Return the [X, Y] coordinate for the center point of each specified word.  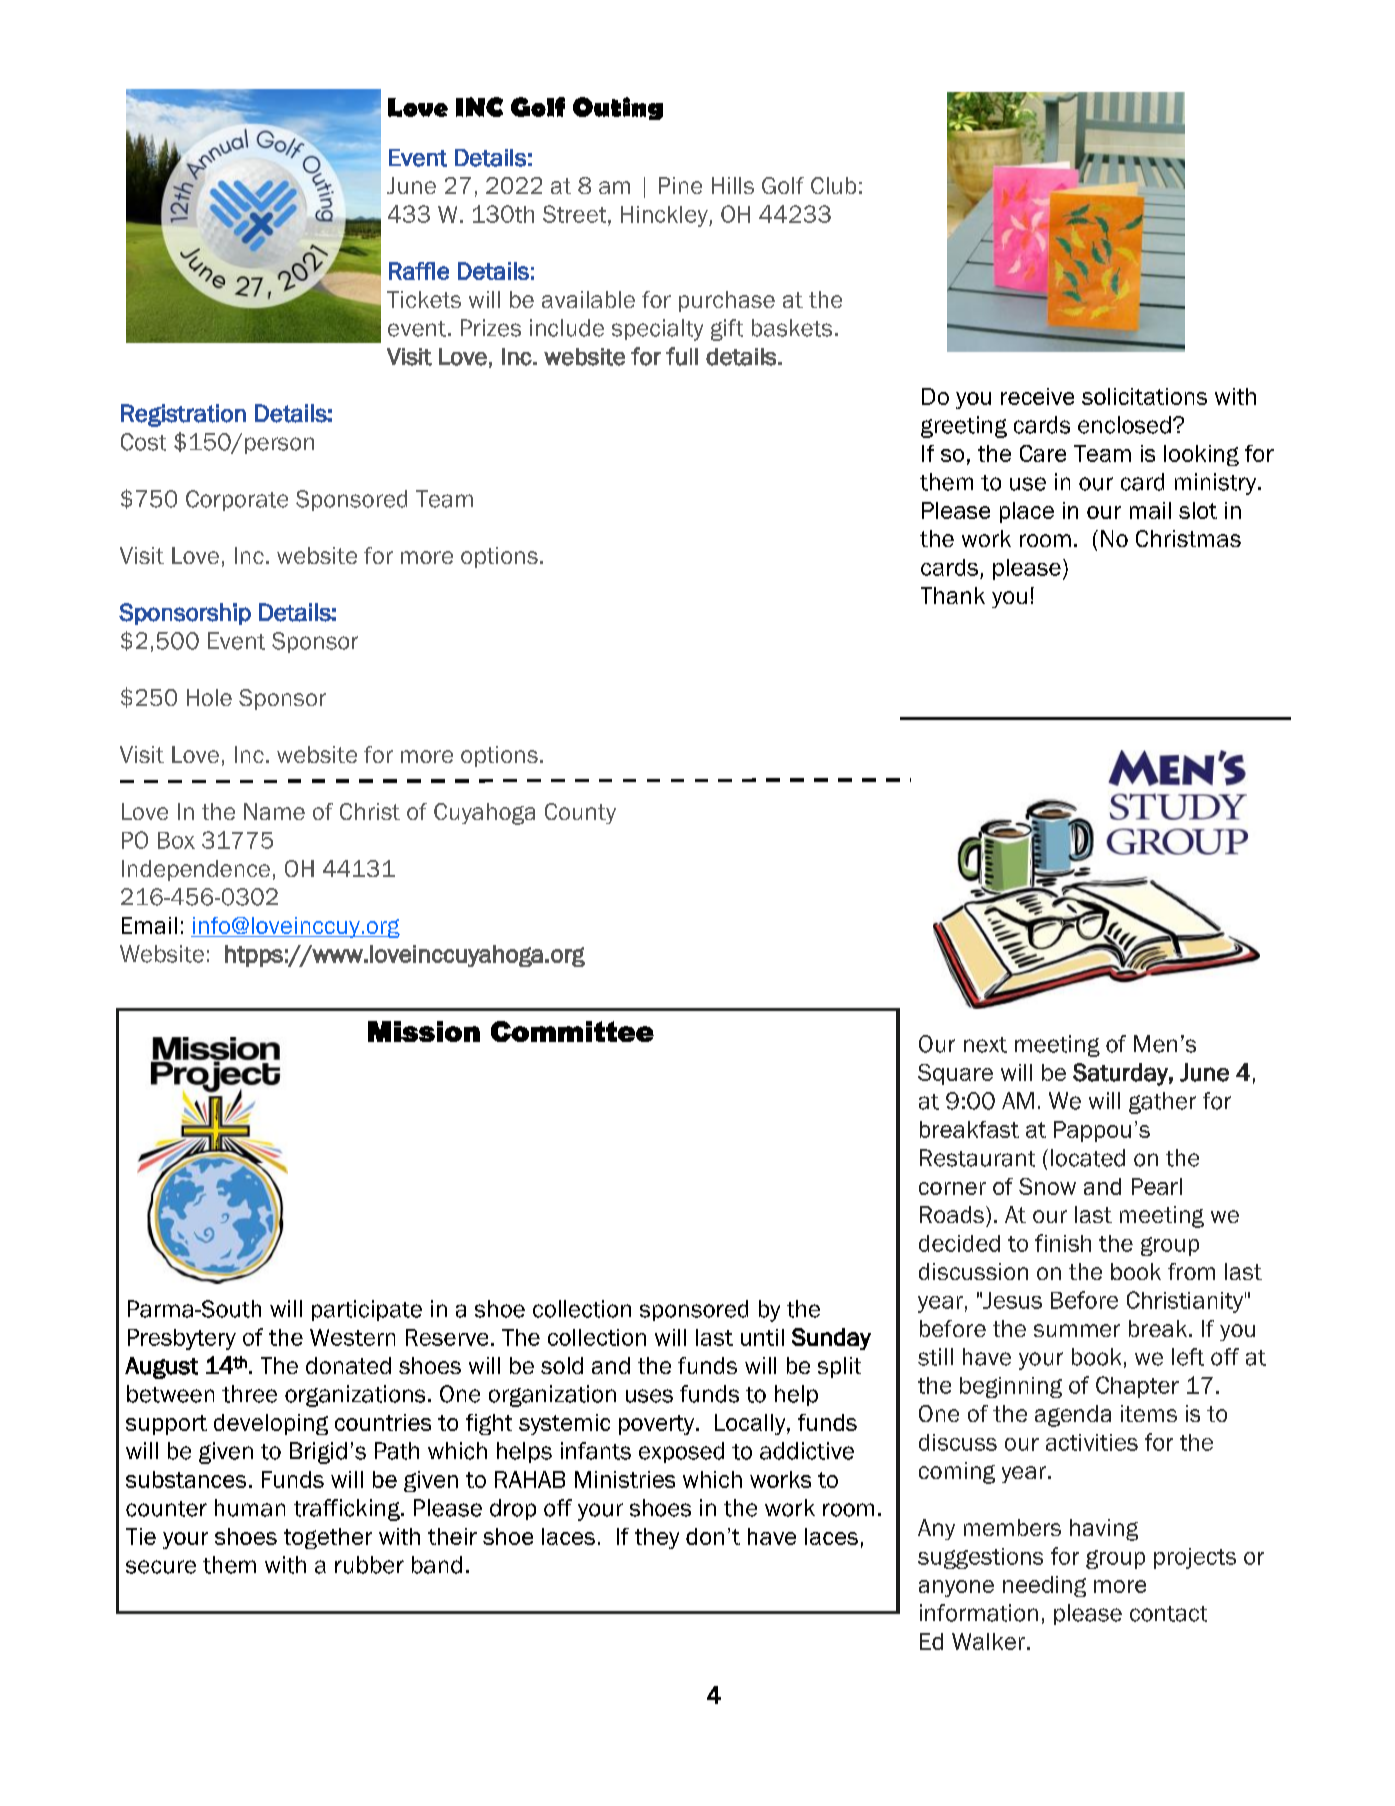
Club [833, 185]
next [985, 1045]
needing [1044, 1586]
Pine [680, 185]
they [657, 1538]
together [328, 1538]
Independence [196, 870]
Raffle [419, 271]
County [580, 813]
